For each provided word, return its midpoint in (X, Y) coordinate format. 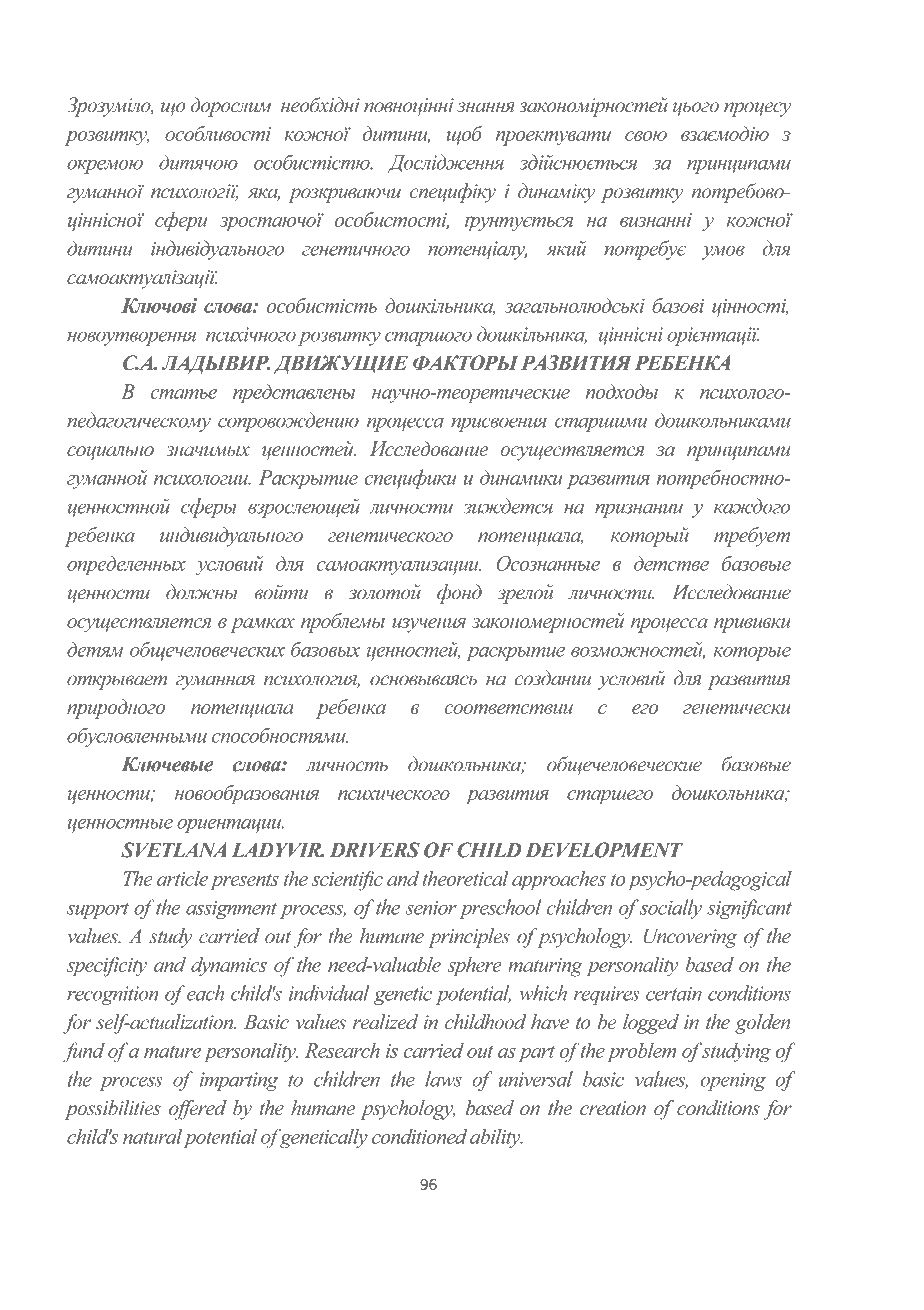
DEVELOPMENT (604, 850)
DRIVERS (375, 850)
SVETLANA (173, 850)
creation (613, 1108)
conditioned (419, 1136)
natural (152, 1136)
